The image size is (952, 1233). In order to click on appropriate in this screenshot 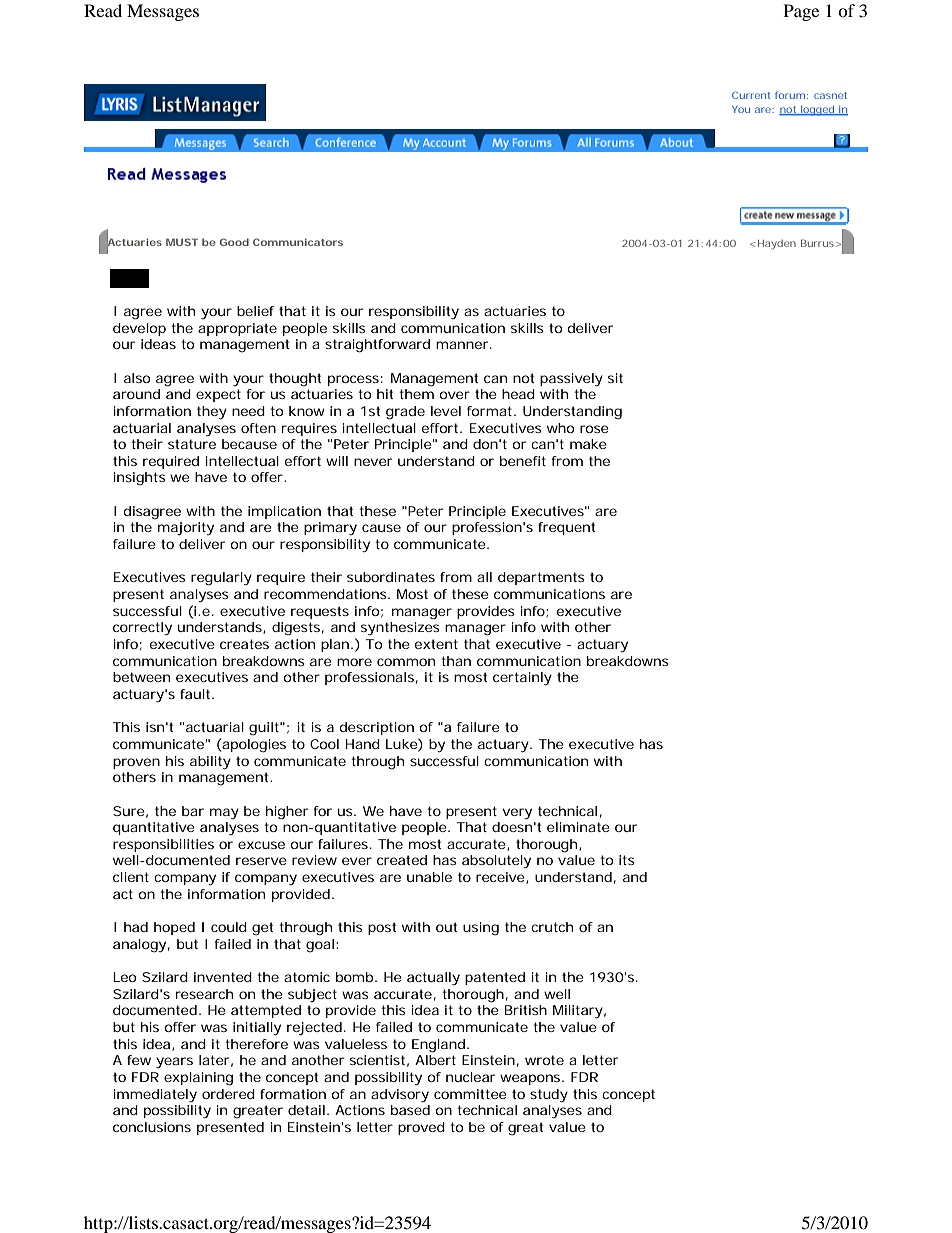, I will do `click(237, 329)`.
